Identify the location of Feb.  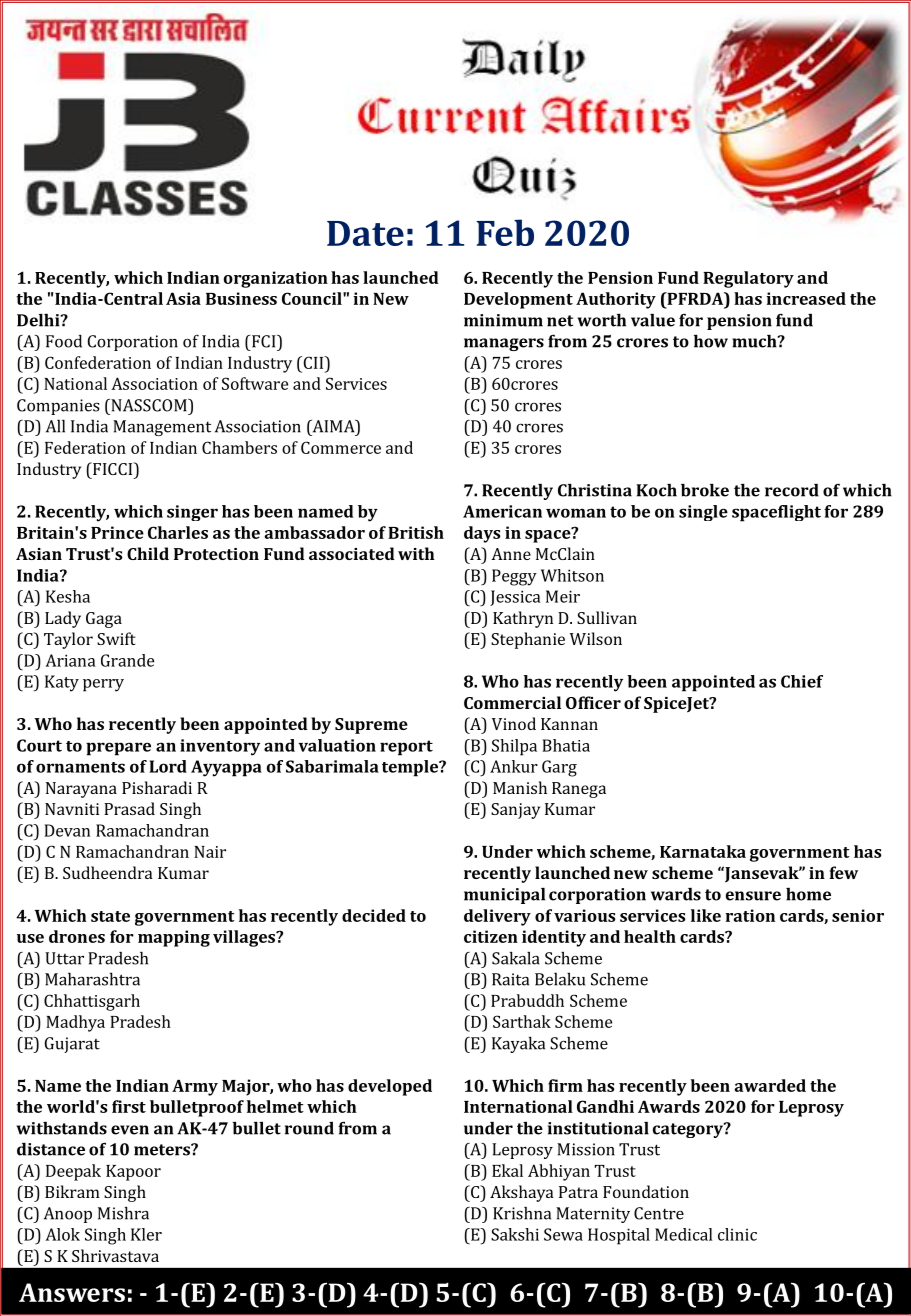
(505, 232).
